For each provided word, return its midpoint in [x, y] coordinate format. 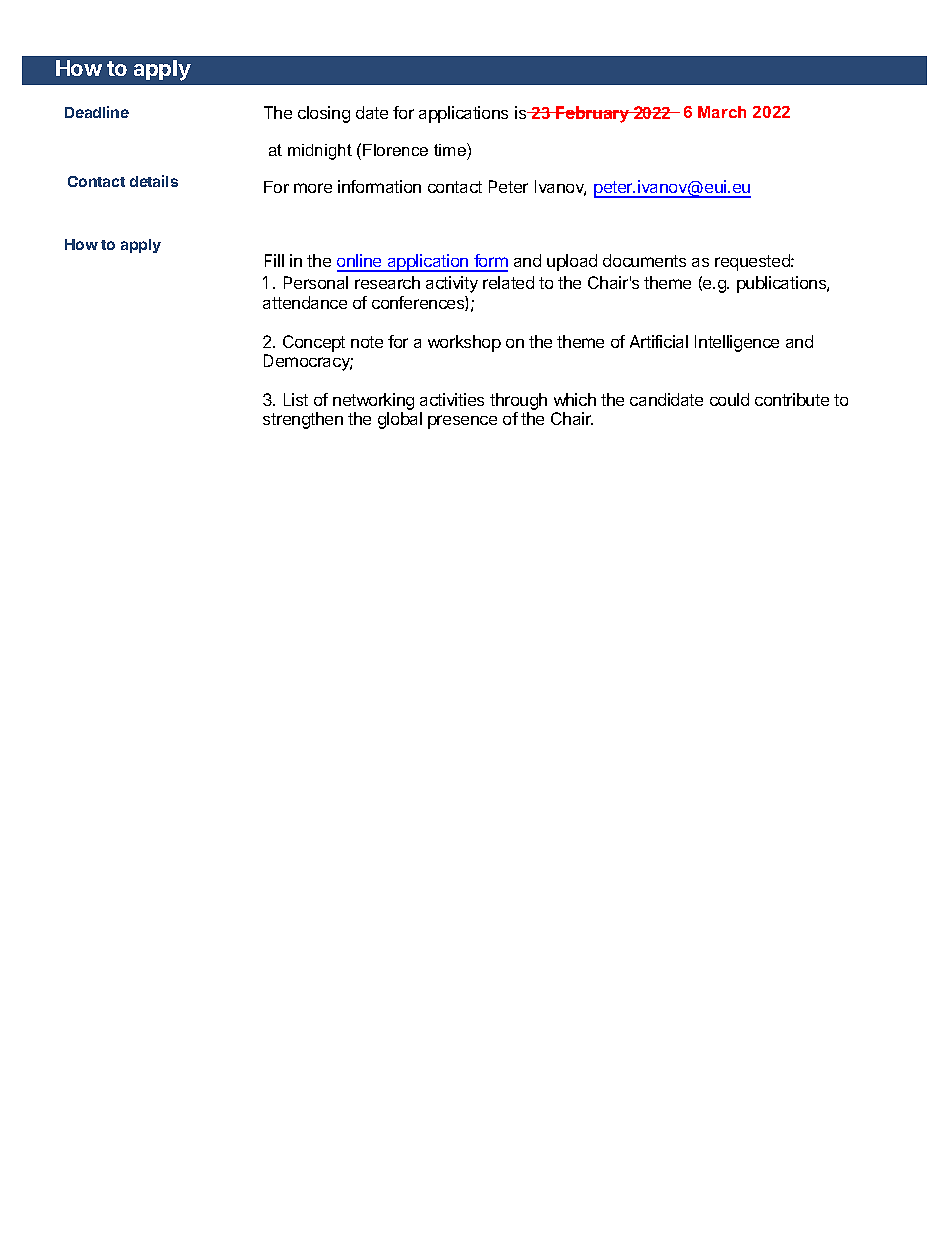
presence [462, 422]
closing [324, 114]
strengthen [303, 420]
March [722, 112]
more [313, 188]
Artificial [659, 341]
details [154, 181]
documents [644, 260]
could [729, 399]
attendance [305, 302]
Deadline [97, 112]
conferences [419, 303]
